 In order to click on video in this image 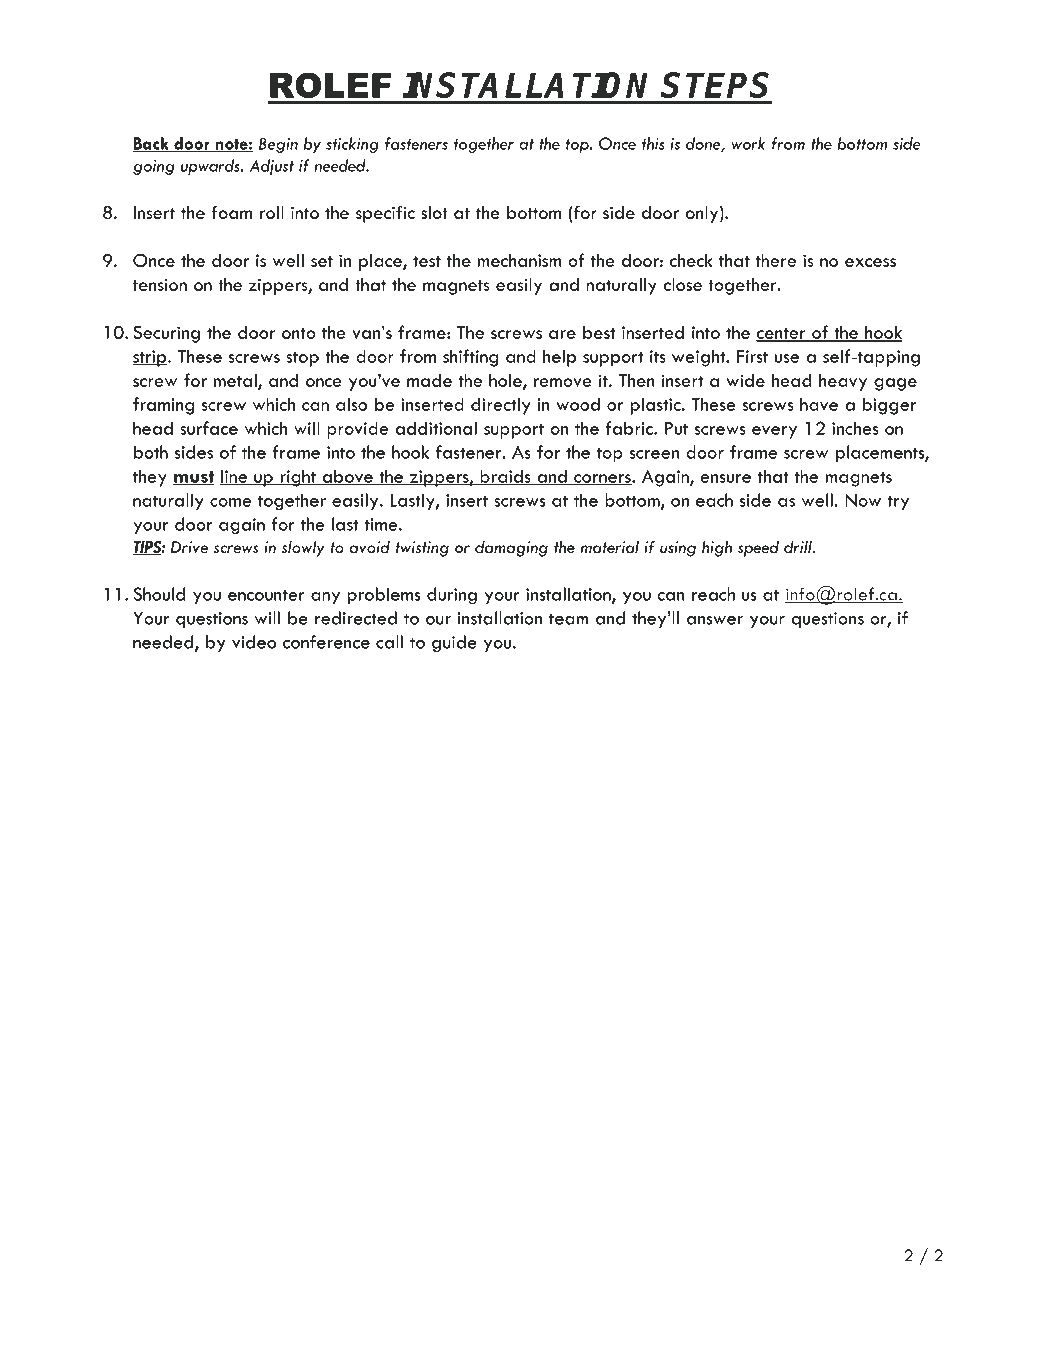, I will do `click(254, 642)`.
